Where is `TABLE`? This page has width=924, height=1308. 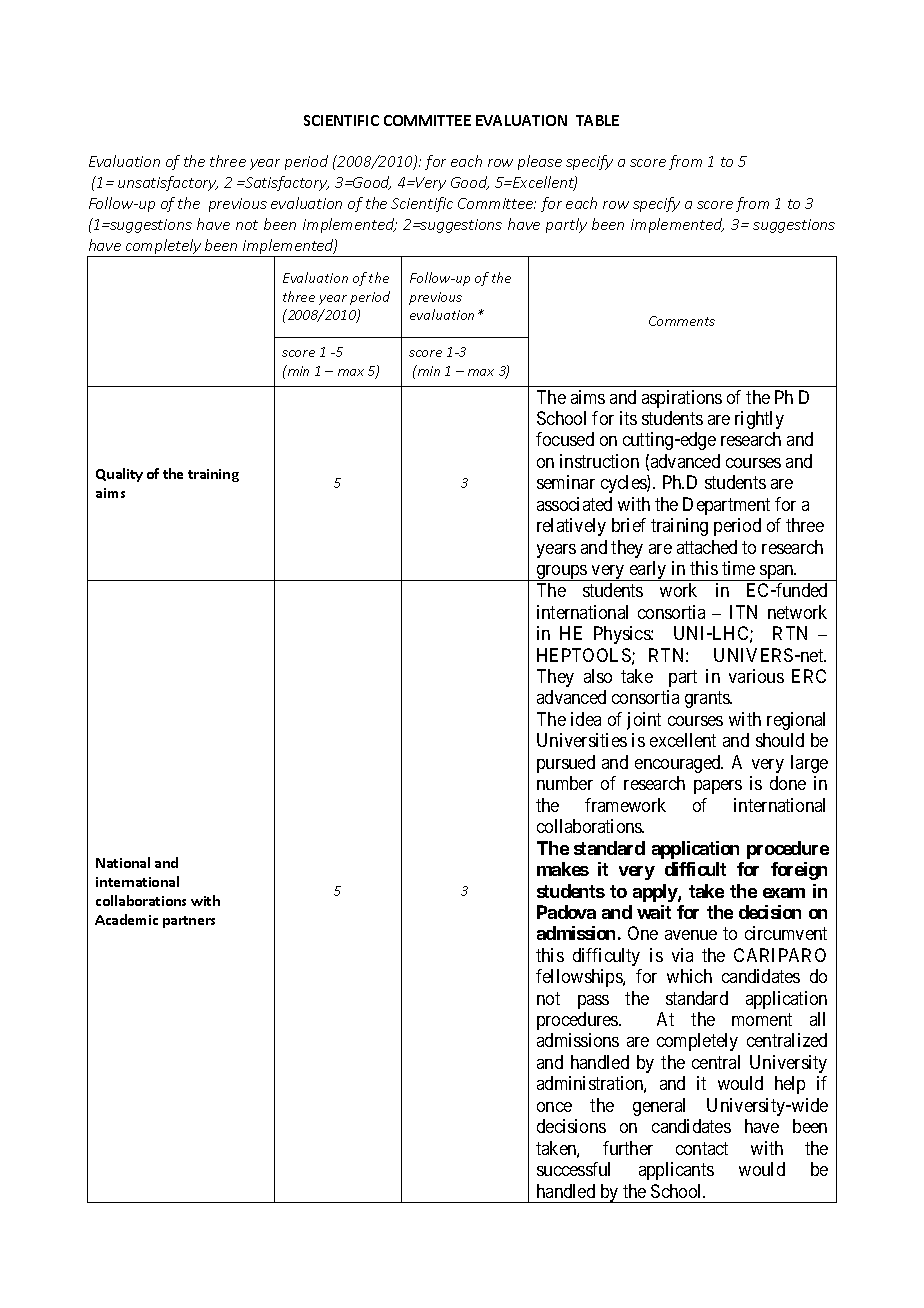 TABLE is located at coordinates (597, 120).
